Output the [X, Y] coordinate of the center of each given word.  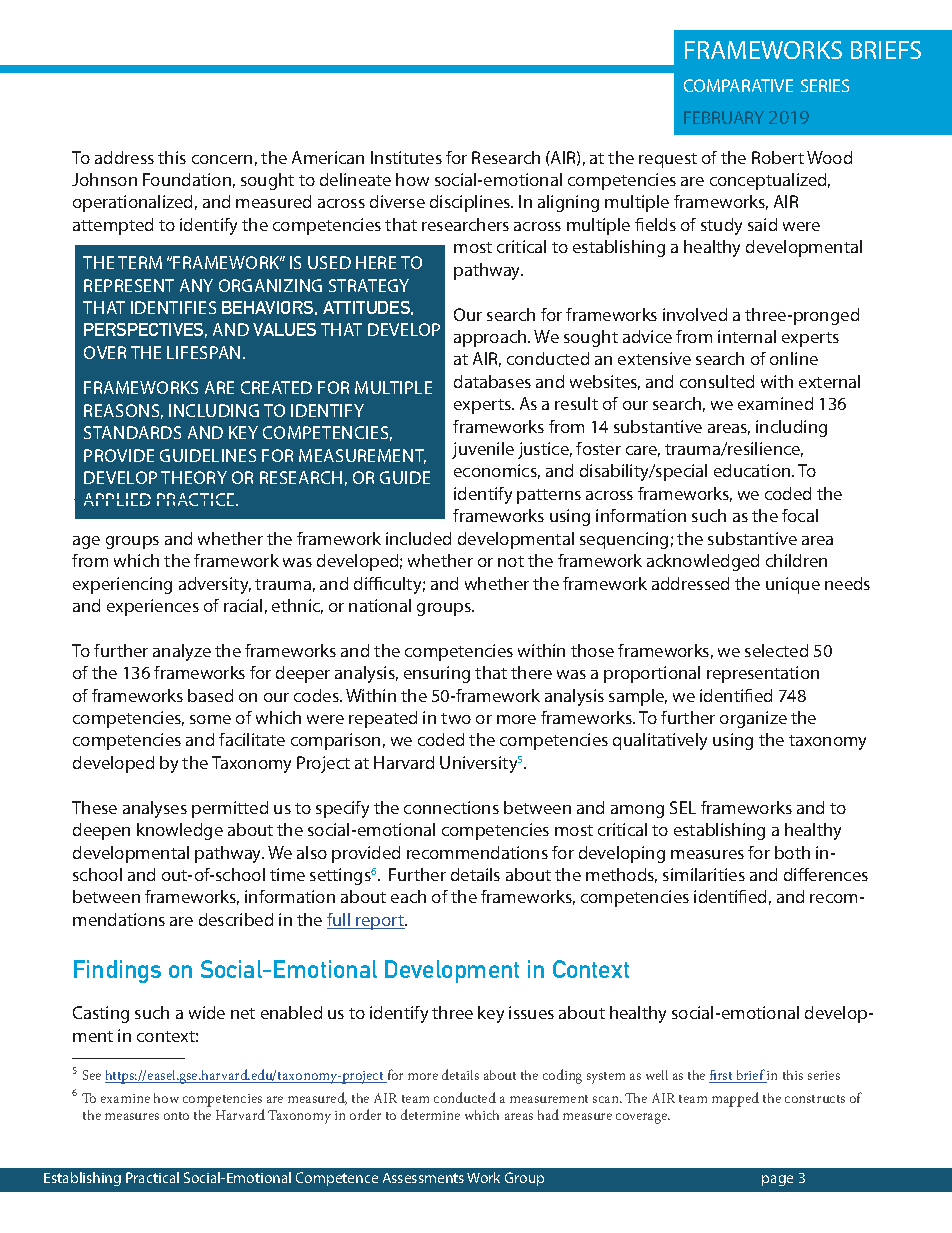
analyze [182, 652]
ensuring [437, 674]
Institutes [406, 157]
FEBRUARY [724, 117]
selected [776, 650]
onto [176, 1116]
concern [222, 159]
